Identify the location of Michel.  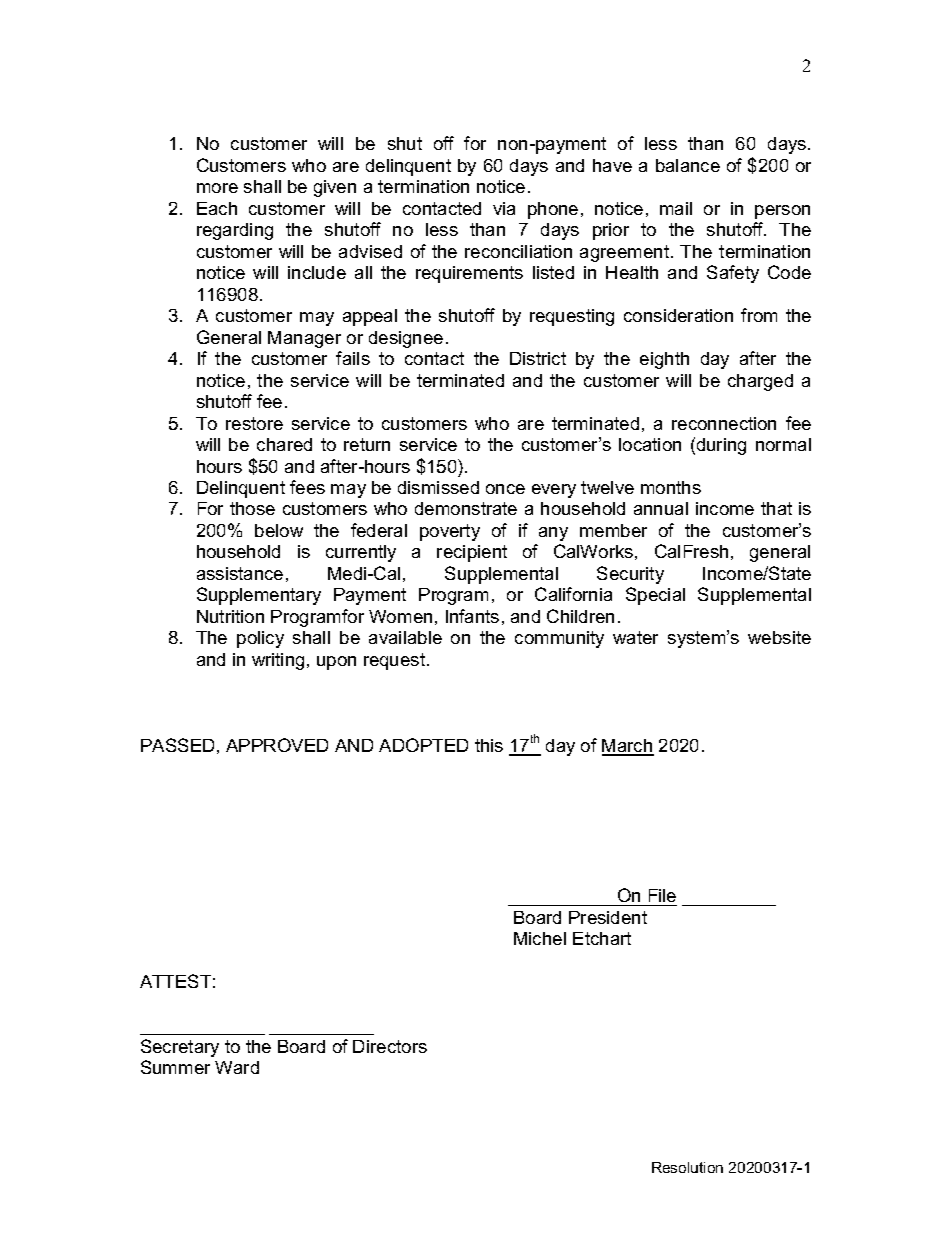
(540, 938).
